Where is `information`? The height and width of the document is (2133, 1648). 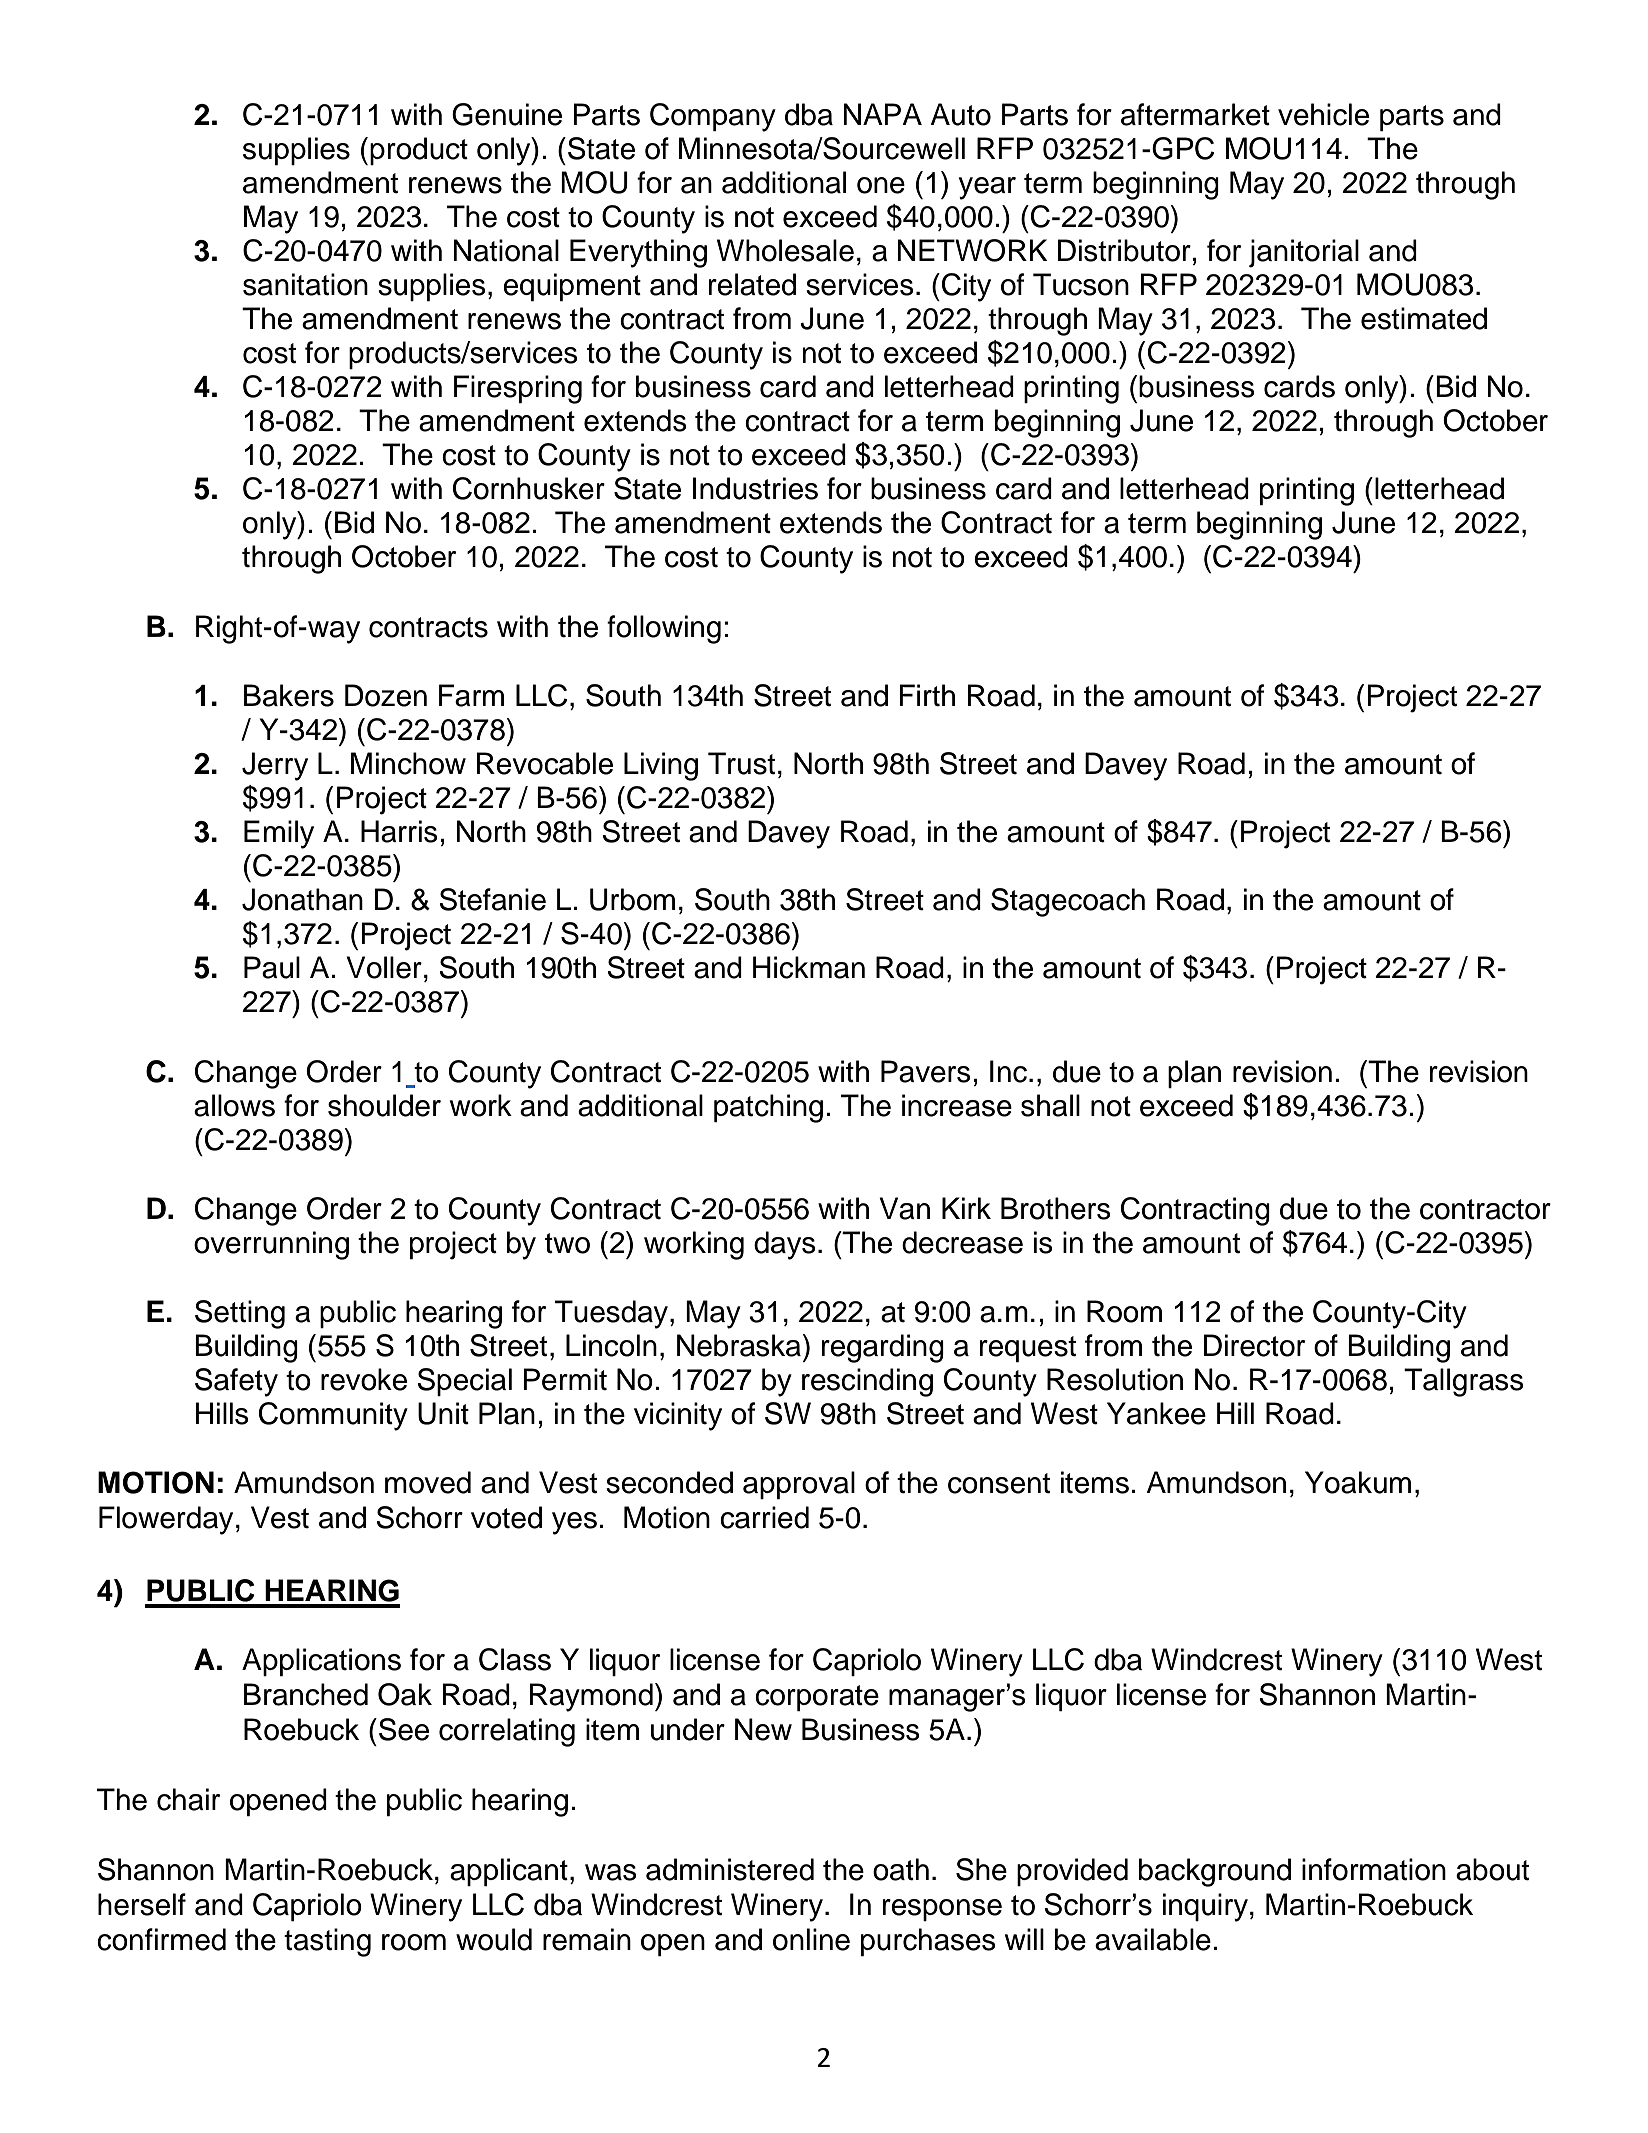 information is located at coordinates (1374, 1869).
